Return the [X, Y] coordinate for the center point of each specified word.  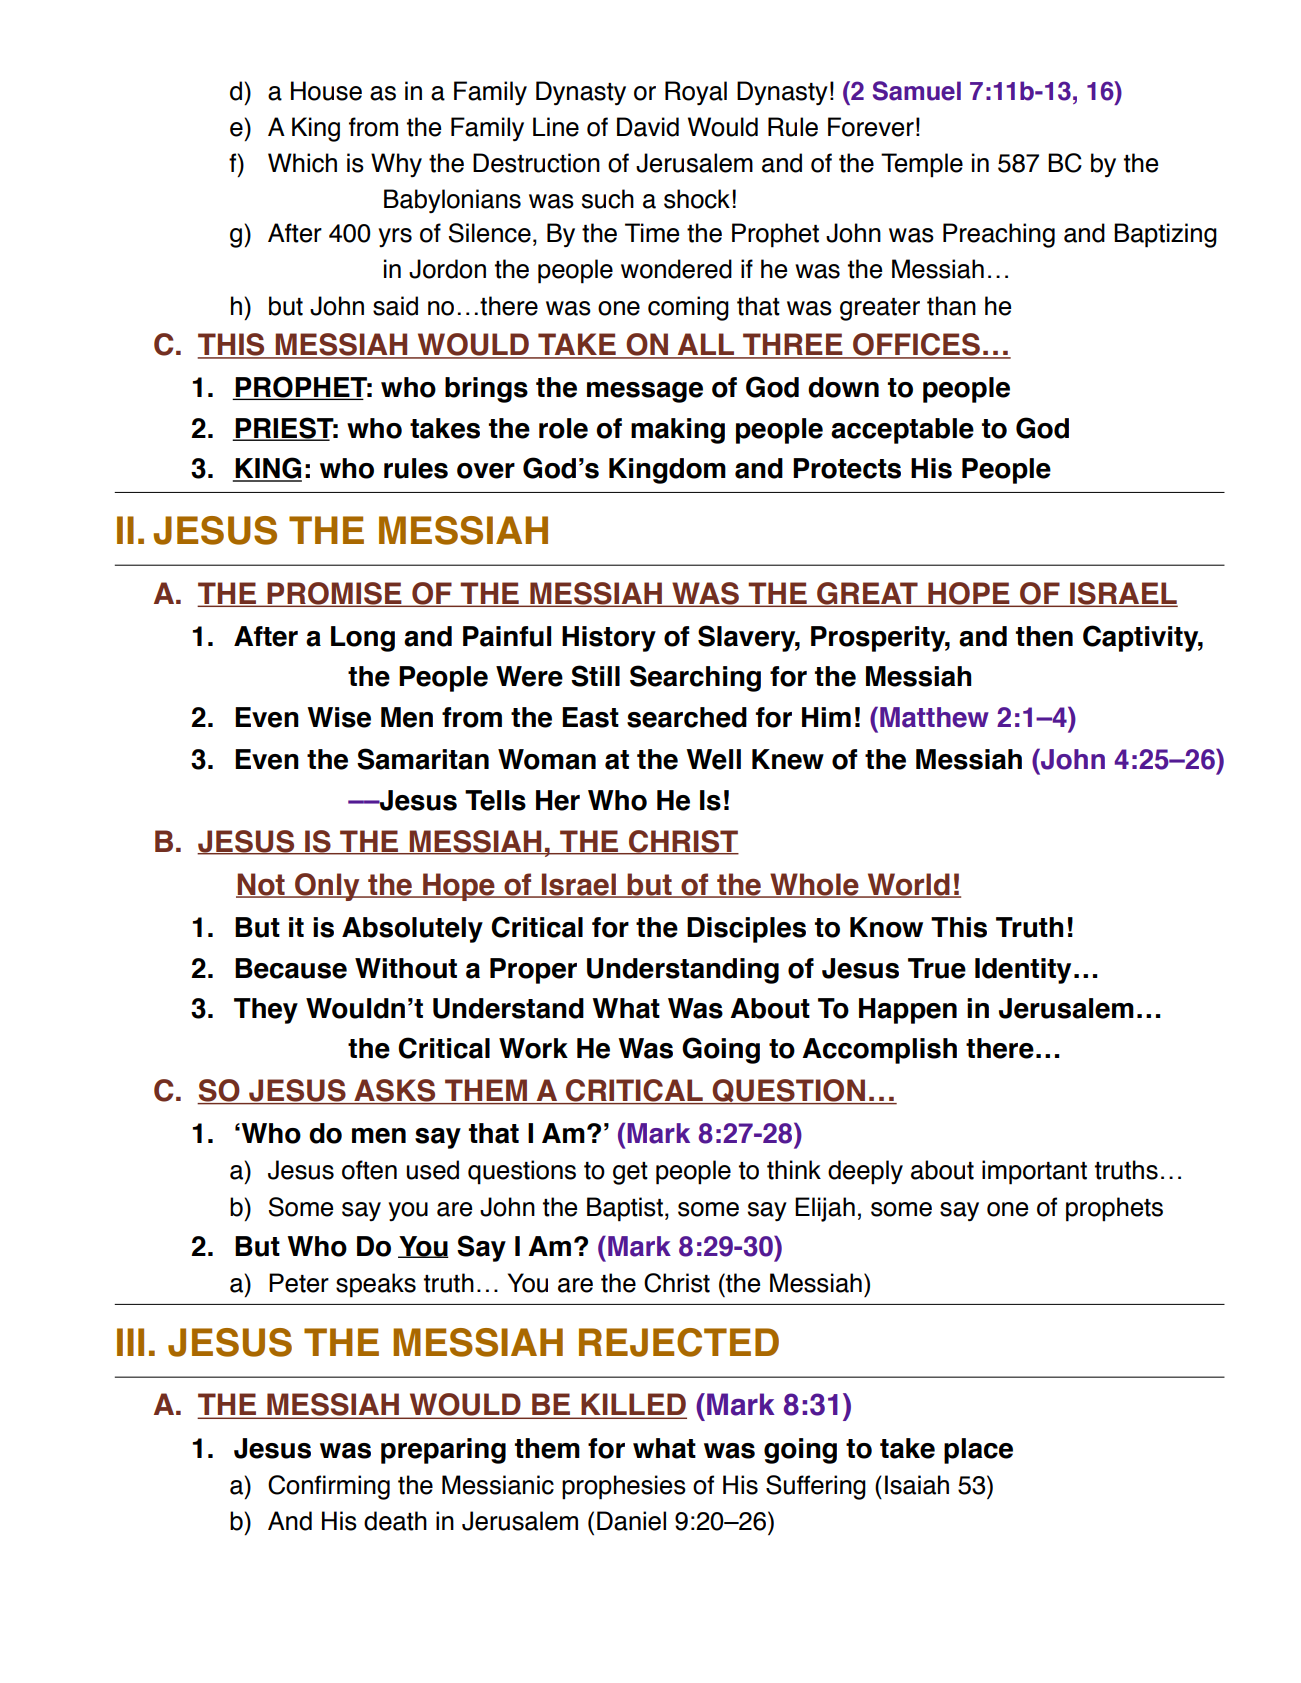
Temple [922, 165]
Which [302, 163]
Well [713, 759]
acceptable [902, 431]
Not [261, 885]
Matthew [934, 717]
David [648, 127]
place [978, 1451]
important [1034, 1172]
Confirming [329, 1487]
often [369, 1170]
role [563, 428]
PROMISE [334, 594]
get [630, 1173]
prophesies [624, 1487]
